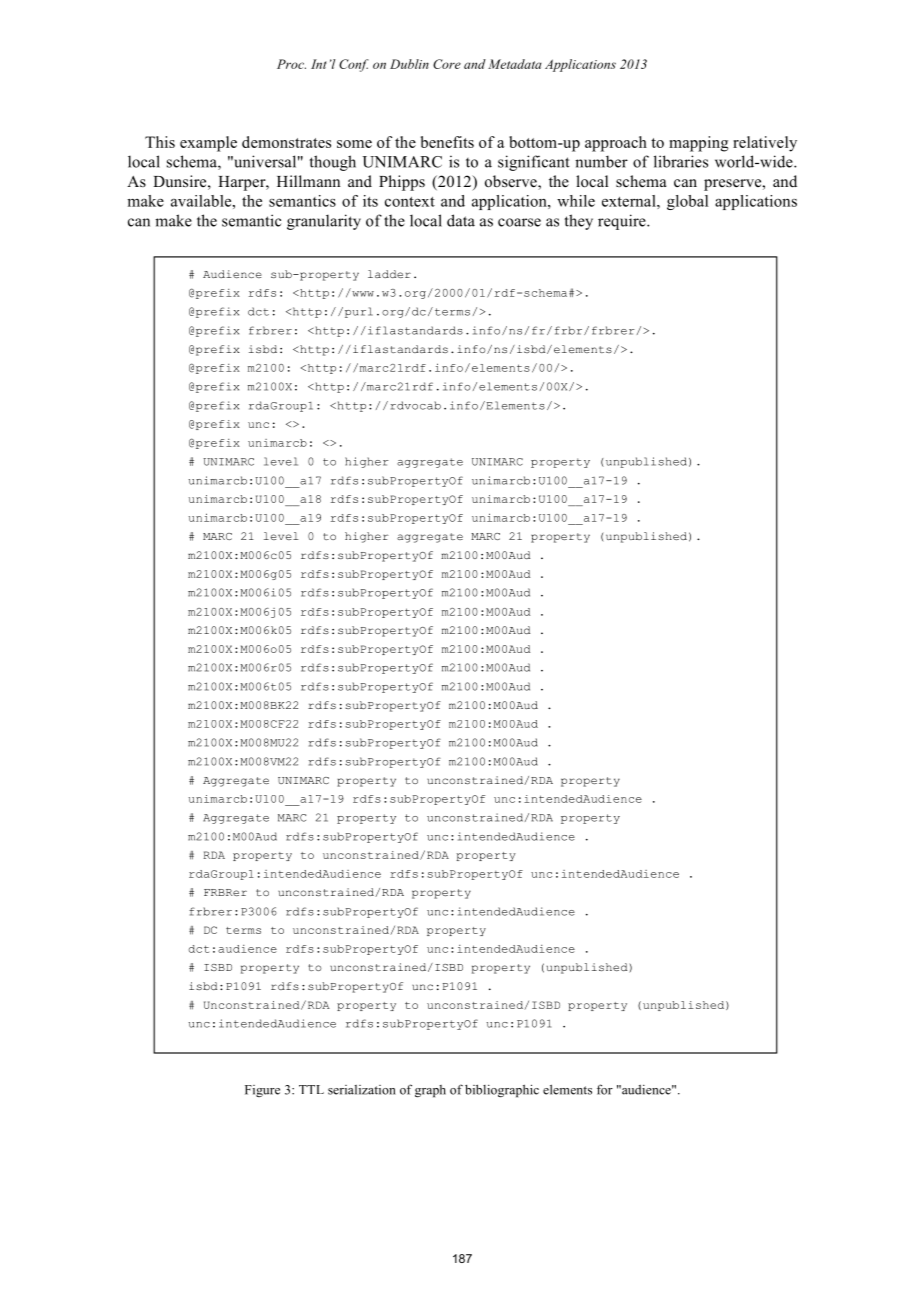 The height and width of the screenshot is (1308, 924). I want to click on Figure, so click(262, 1091).
